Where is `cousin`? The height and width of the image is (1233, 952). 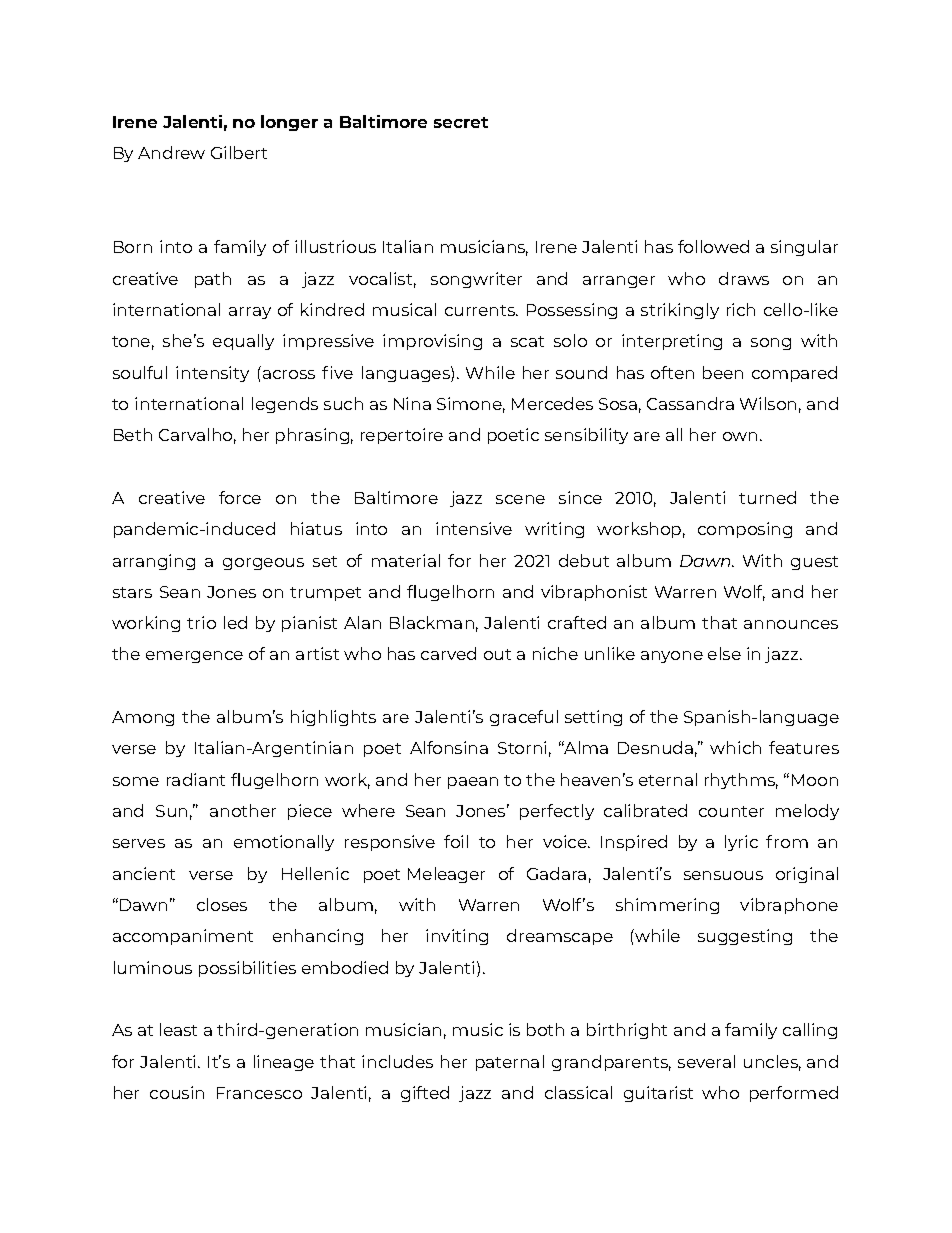 cousin is located at coordinates (177, 1092).
